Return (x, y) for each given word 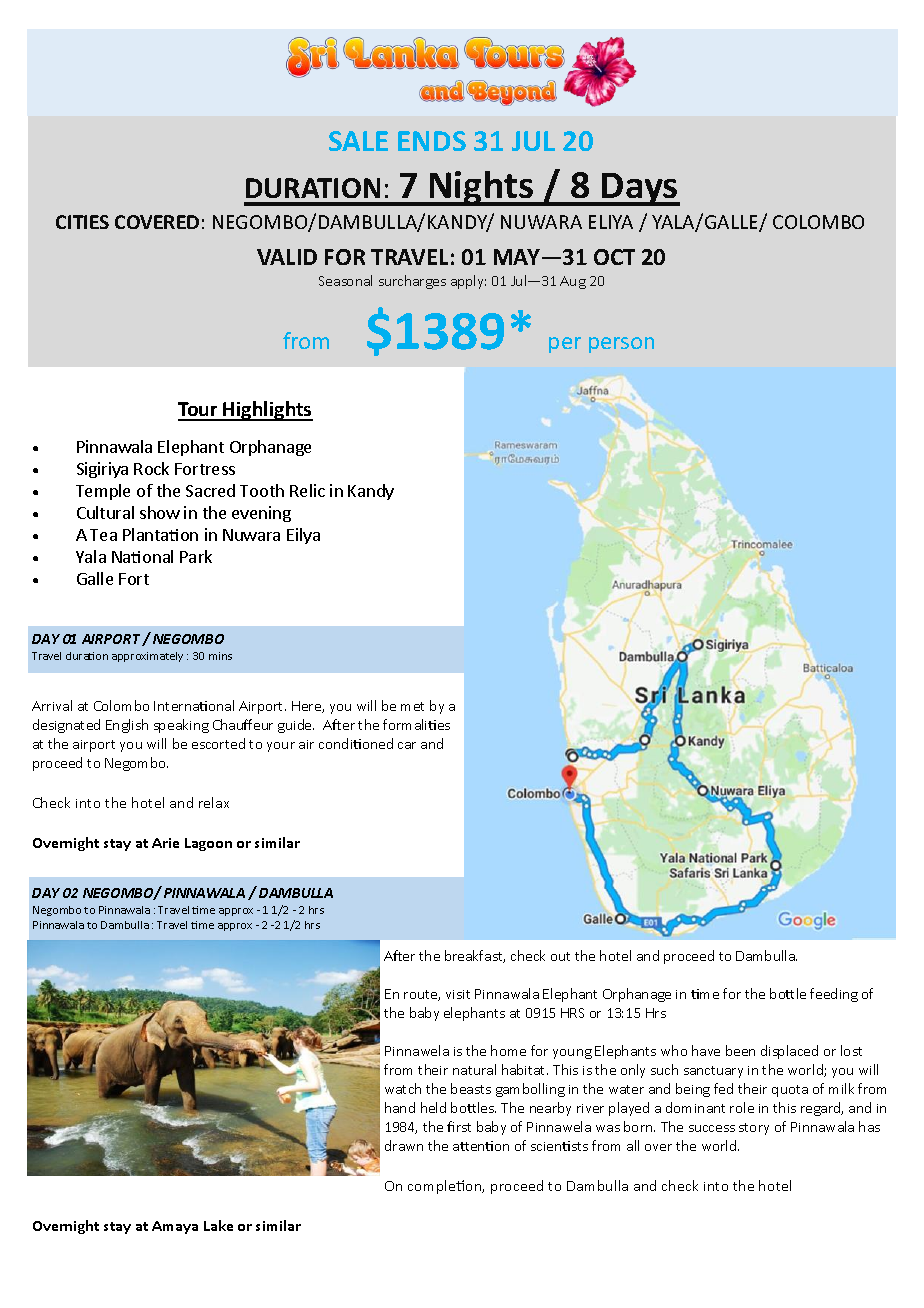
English (127, 726)
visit (458, 994)
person (621, 345)
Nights (482, 188)
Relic (307, 490)
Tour (199, 411)
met (412, 706)
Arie (165, 843)
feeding (834, 995)
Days (640, 189)
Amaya (175, 1227)
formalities (416, 724)
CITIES (82, 222)
